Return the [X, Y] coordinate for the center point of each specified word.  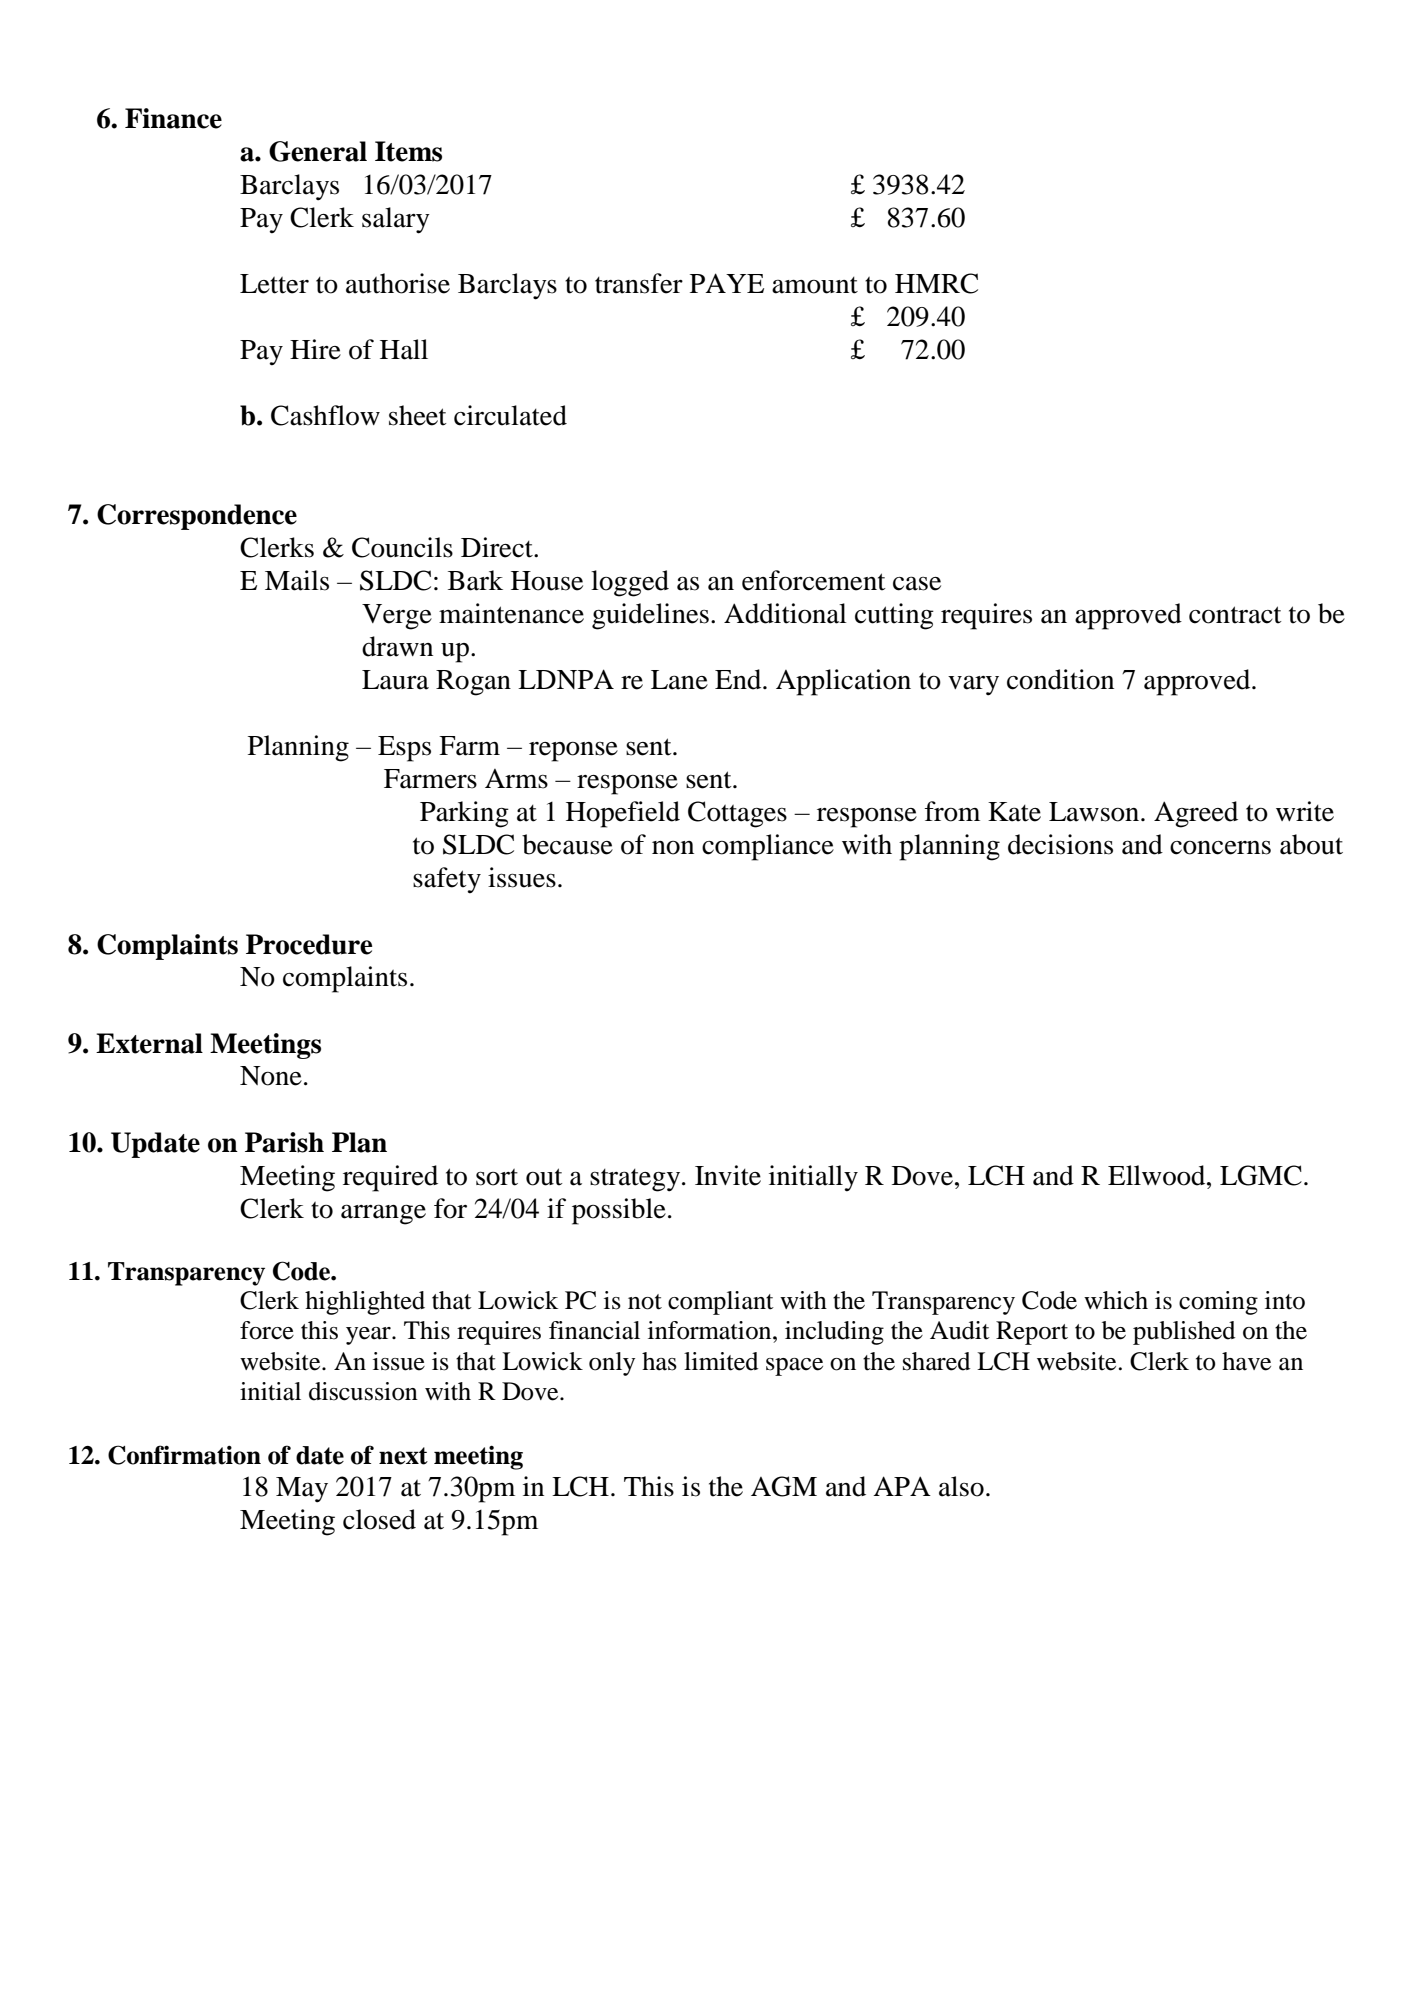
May [302, 1490]
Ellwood [1158, 1175]
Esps [404, 749]
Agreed [1196, 814]
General [318, 151]
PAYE [727, 283]
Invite [728, 1175]
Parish [284, 1142]
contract [1235, 615]
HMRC [936, 283]
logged [630, 583]
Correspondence [197, 517]
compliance [768, 847]
